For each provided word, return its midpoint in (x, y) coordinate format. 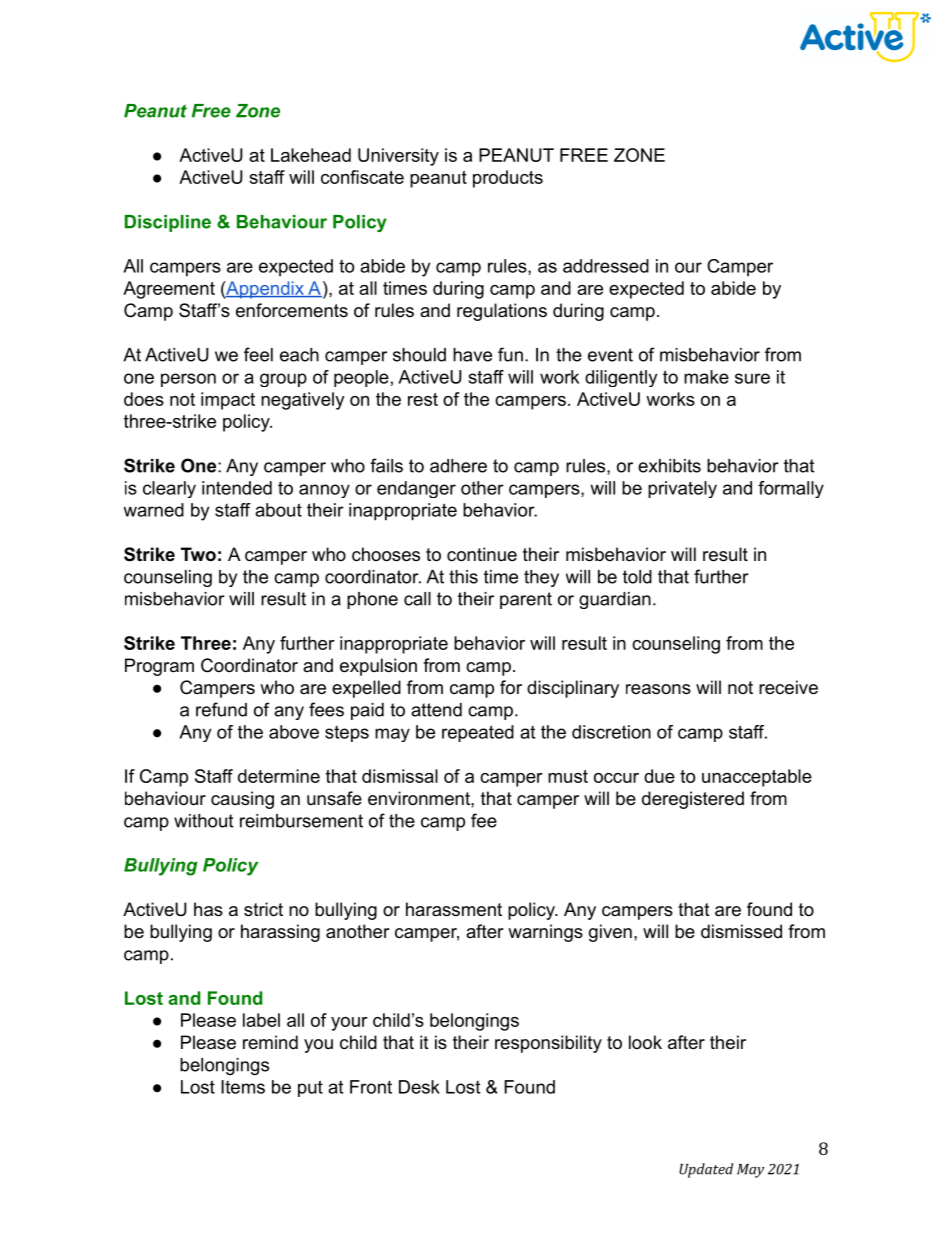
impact (228, 401)
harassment (454, 909)
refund (221, 709)
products (508, 179)
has (208, 909)
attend (436, 710)
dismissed (741, 931)
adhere (458, 466)
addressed (606, 266)
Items (243, 1087)
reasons (658, 689)
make (706, 377)
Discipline (168, 223)
